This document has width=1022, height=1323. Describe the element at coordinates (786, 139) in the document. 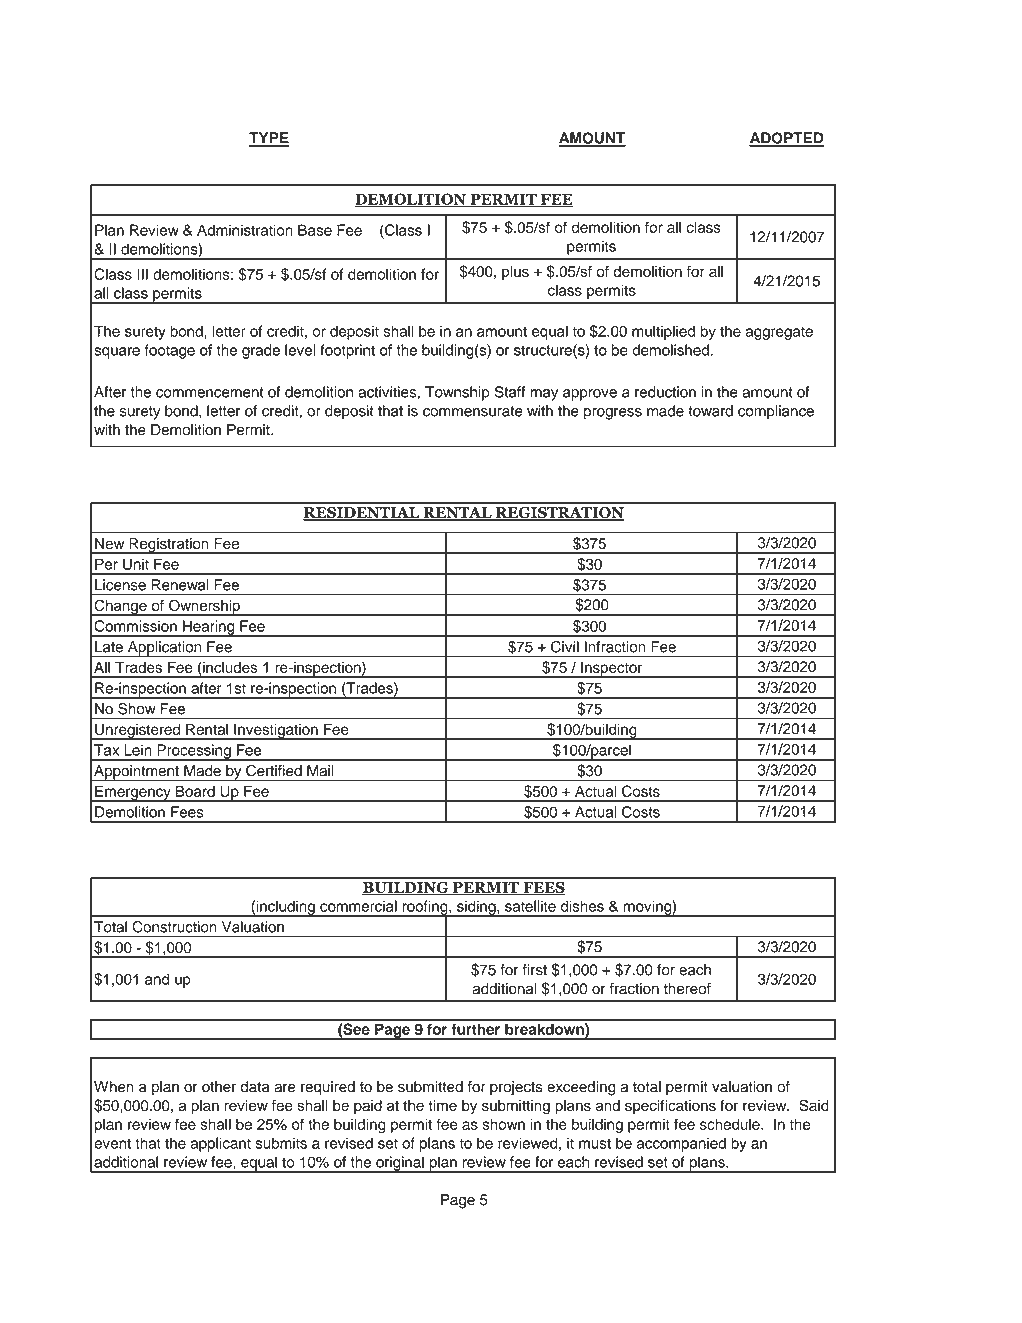

I see `ADOPTED` at that location.
